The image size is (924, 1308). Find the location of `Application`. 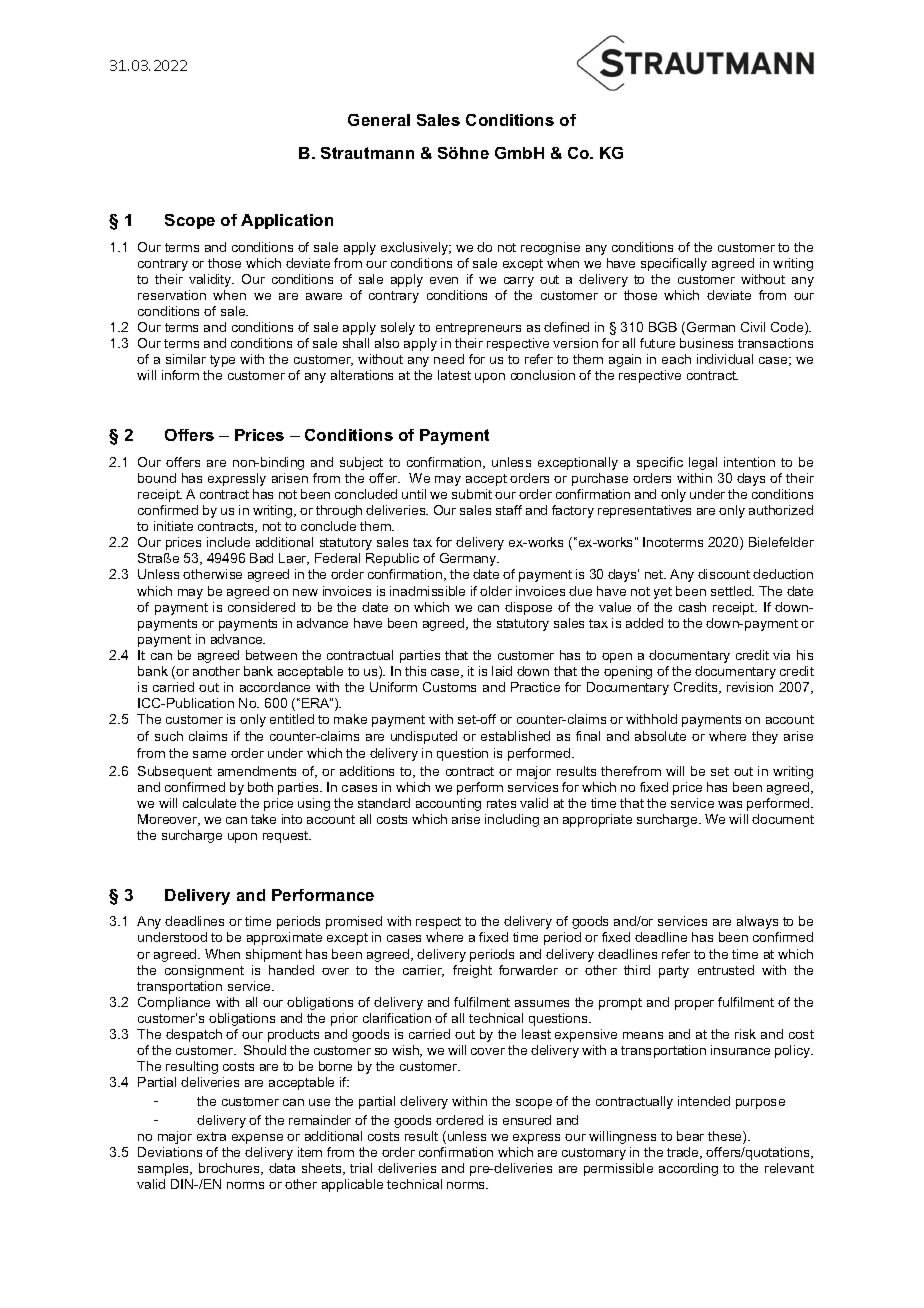

Application is located at coordinates (287, 221).
